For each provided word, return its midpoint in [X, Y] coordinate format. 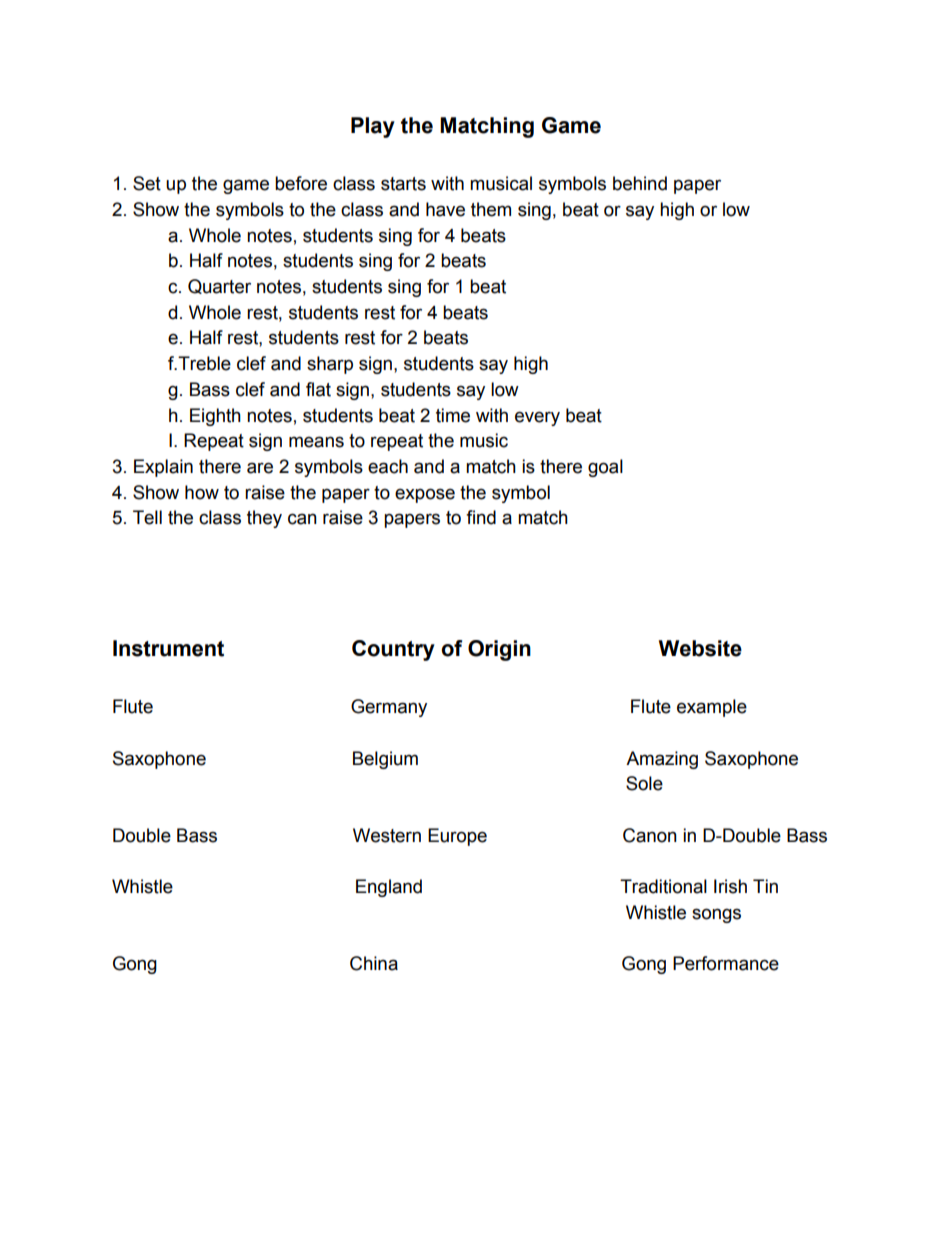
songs [716, 915]
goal [605, 468]
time [453, 415]
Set [147, 183]
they [264, 519]
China [374, 963]
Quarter [219, 286]
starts [403, 184]
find [481, 517]
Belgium [385, 760]
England [389, 888]
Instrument [168, 648]
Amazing [662, 760]
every [537, 418]
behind [640, 183]
